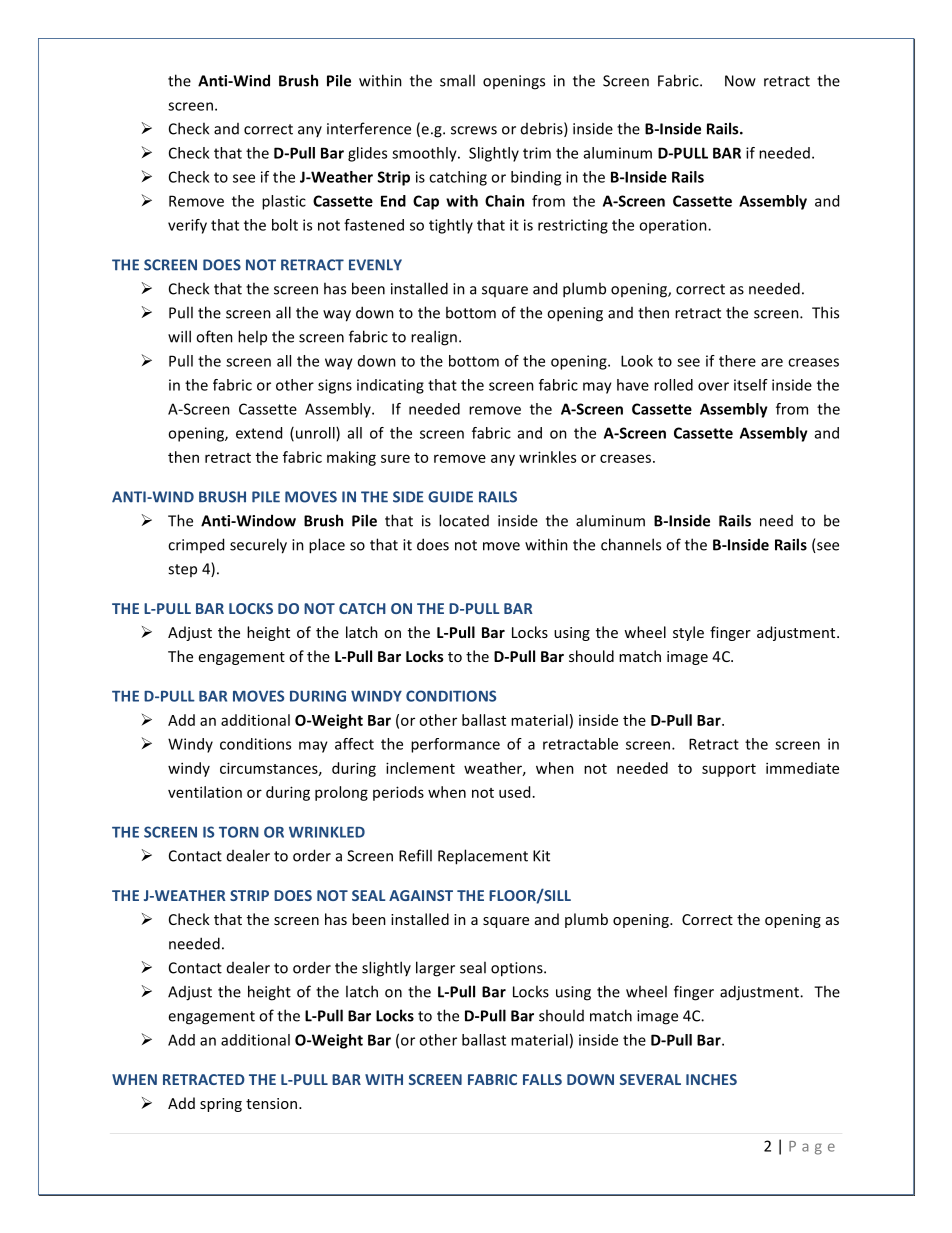  Describe the element at coordinates (541, 856) in the page. I see `Kit` at that location.
